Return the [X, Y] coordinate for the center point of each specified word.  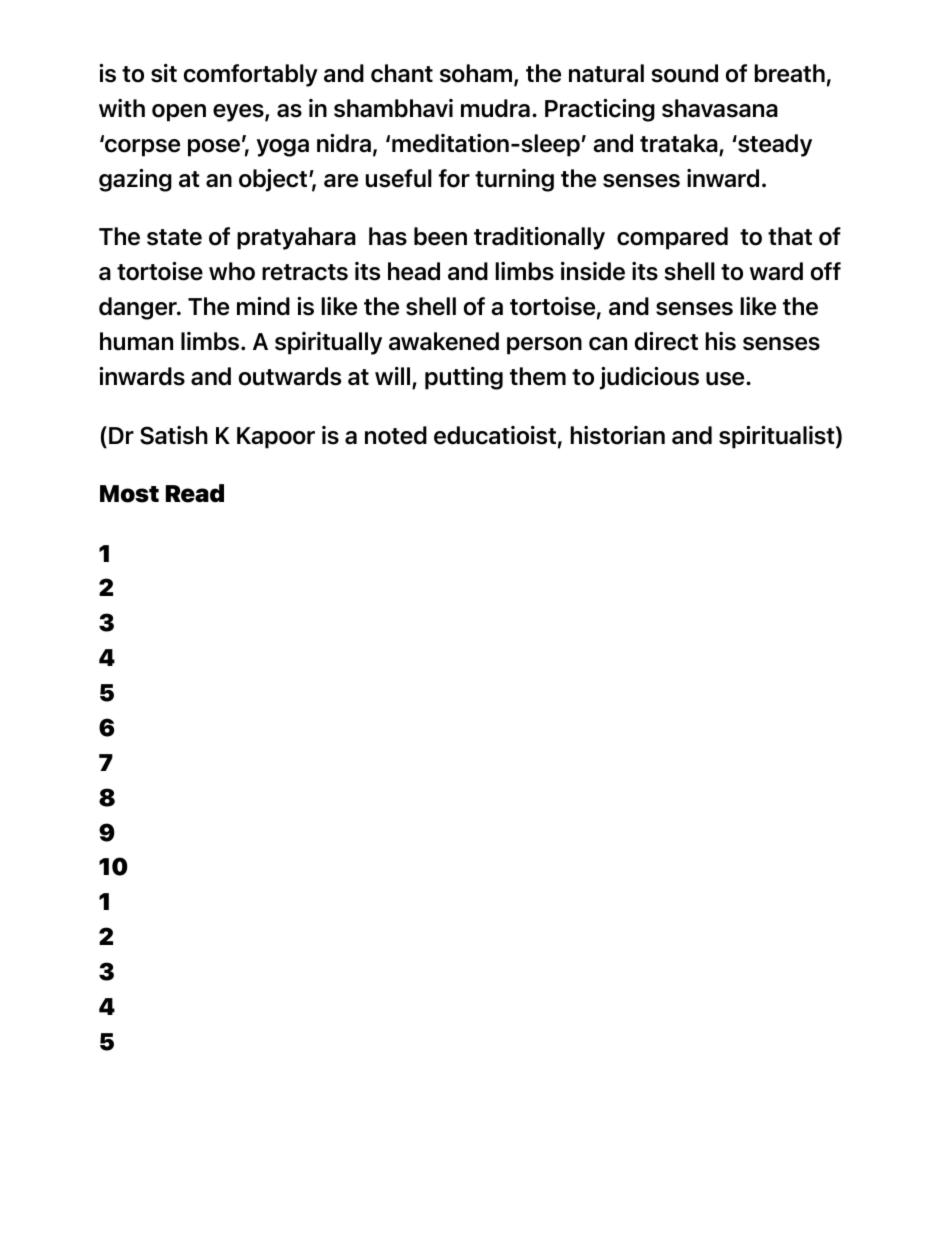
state [174, 237]
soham [477, 74]
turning [514, 180]
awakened [444, 341]
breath [790, 73]
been [440, 236]
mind [263, 306]
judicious [649, 378]
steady [774, 145]
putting [464, 378]
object [274, 180]
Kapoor [276, 438]
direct [666, 341]
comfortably [251, 75]
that [790, 236]
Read [195, 493]
